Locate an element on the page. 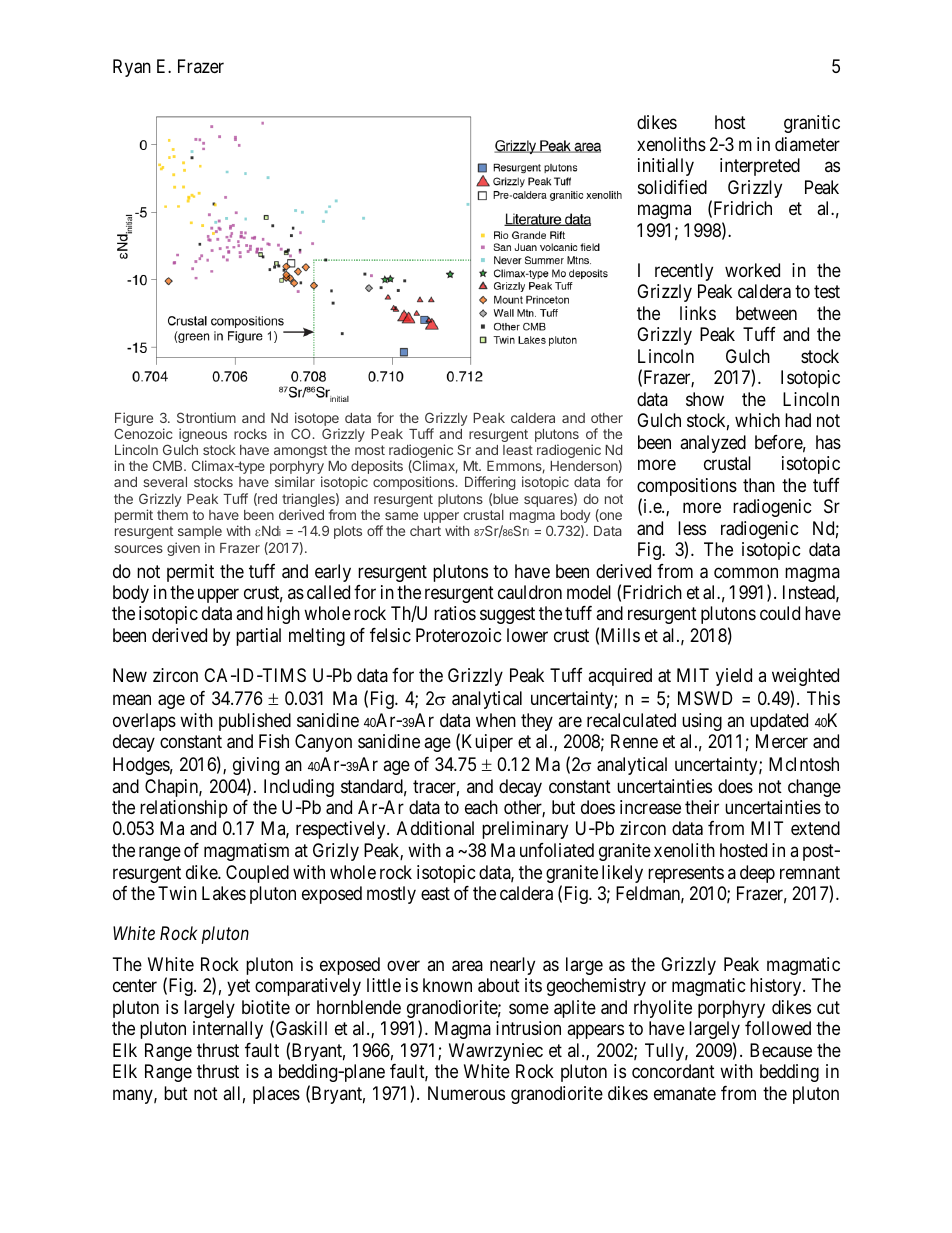 This image has width=952, height=1233. initially is located at coordinates (666, 167).
